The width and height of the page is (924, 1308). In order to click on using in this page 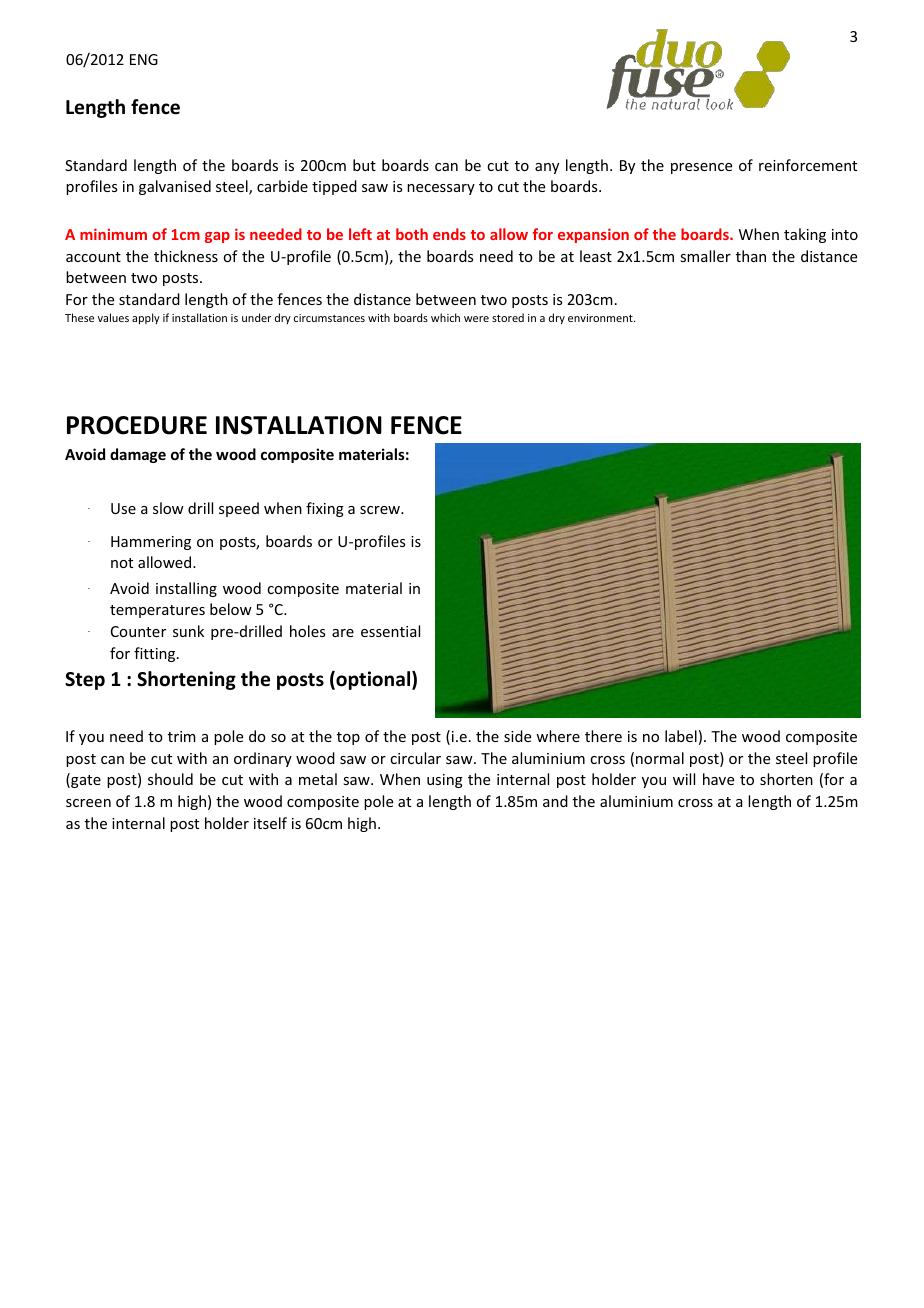, I will do `click(445, 781)`.
